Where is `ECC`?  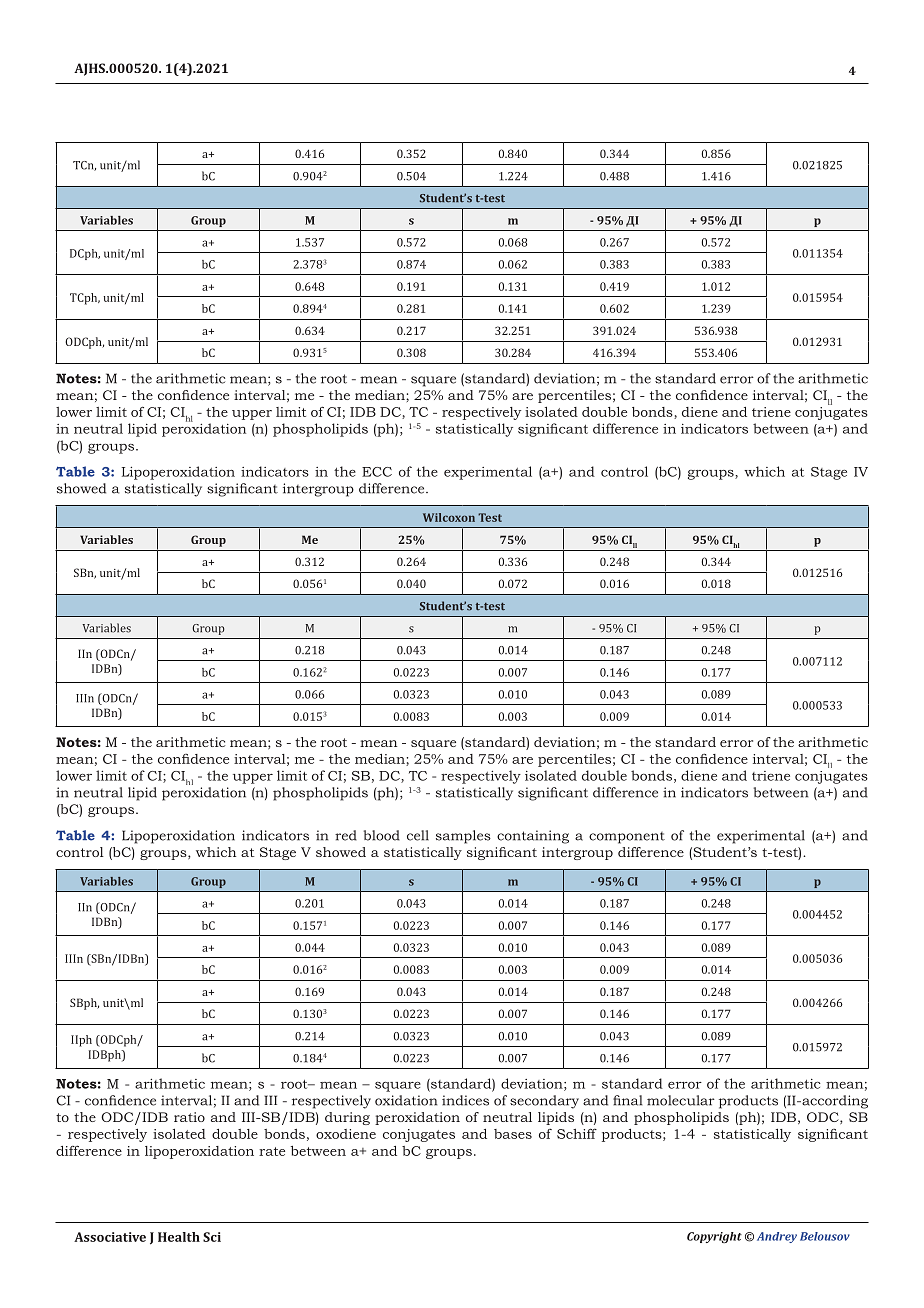
ECC is located at coordinates (377, 472).
